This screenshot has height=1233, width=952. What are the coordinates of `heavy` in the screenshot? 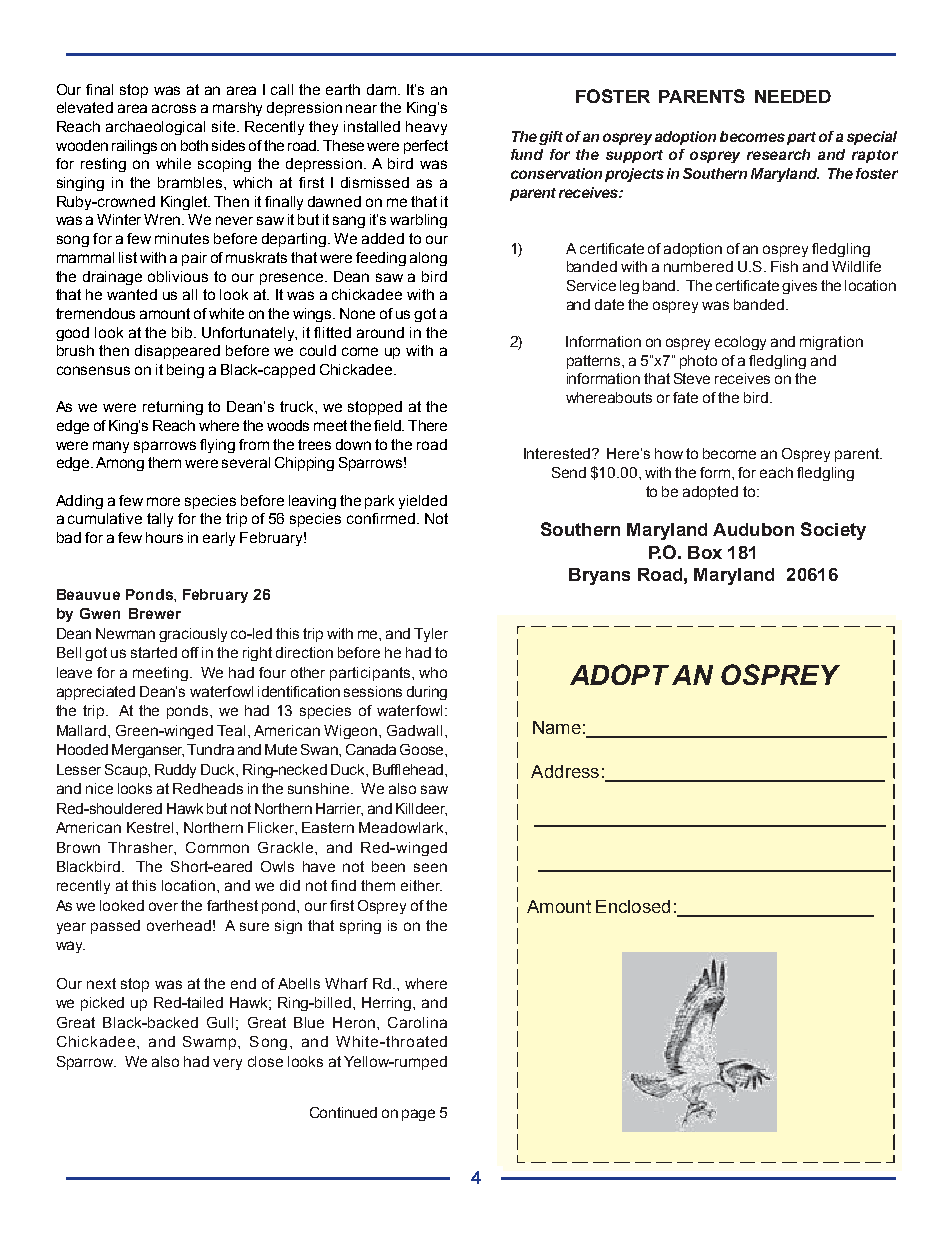 It's located at (426, 128).
